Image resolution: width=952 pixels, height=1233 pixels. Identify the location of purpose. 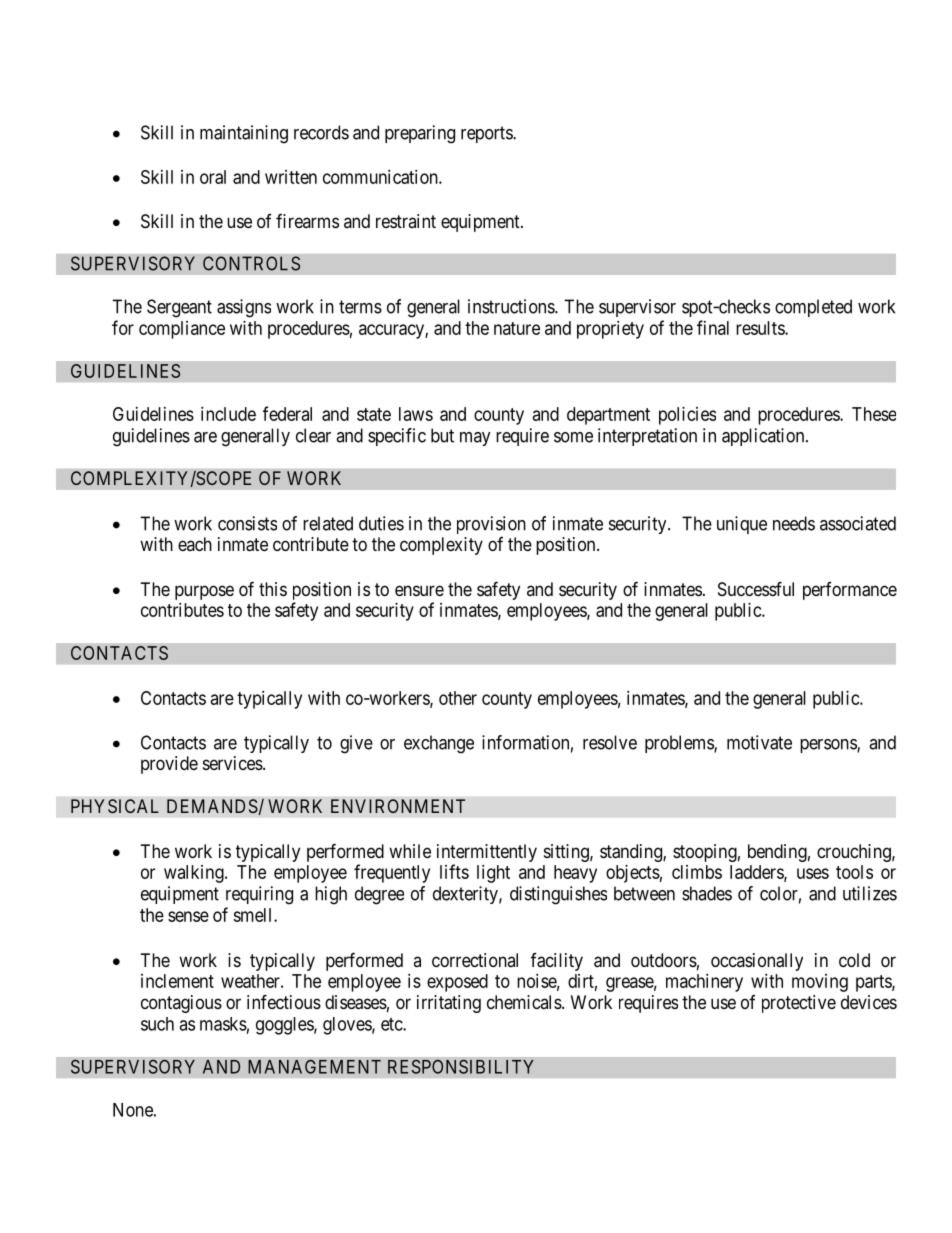
(204, 592).
